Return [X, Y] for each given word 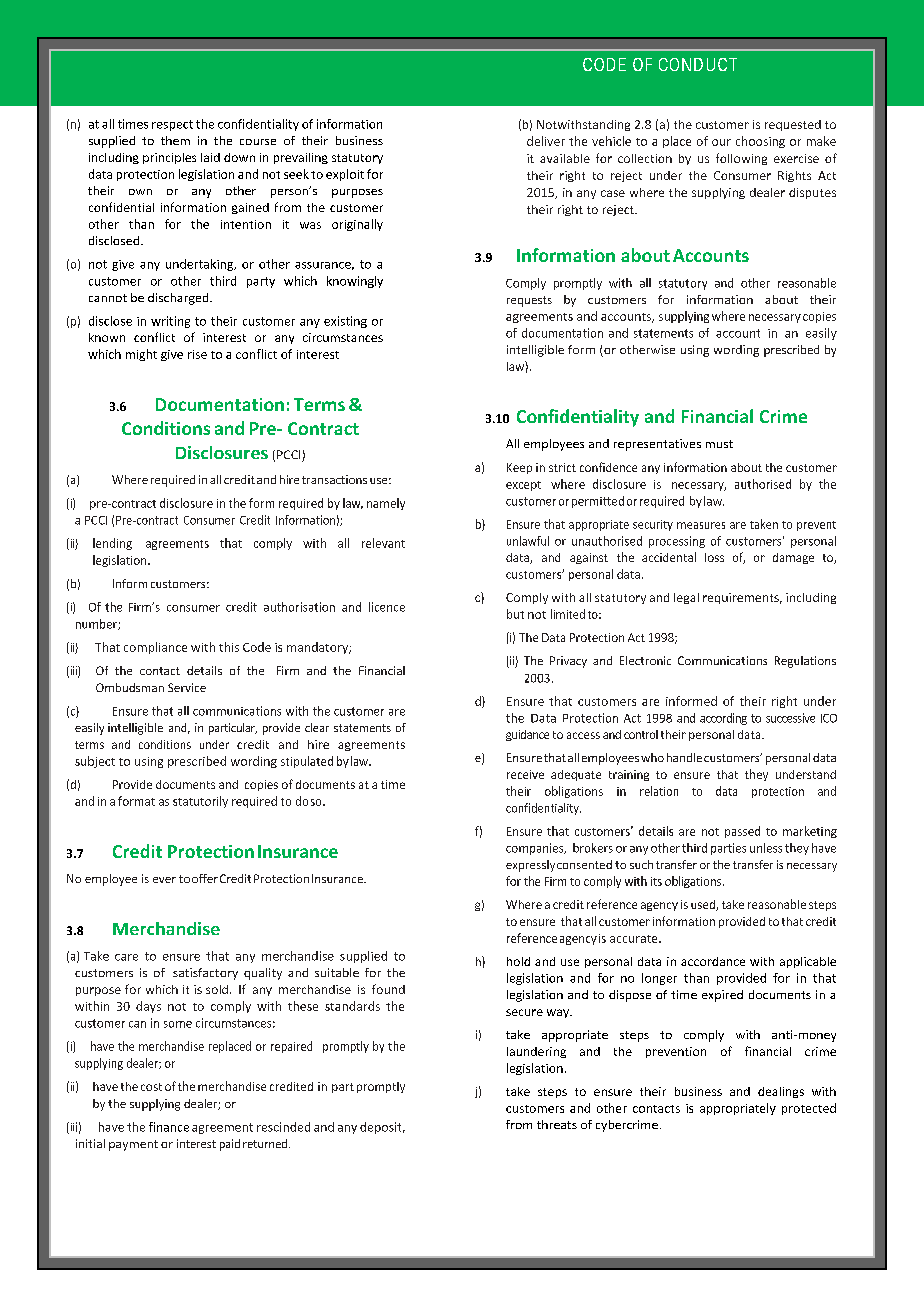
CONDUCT [698, 64]
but [515, 614]
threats [557, 1124]
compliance [155, 648]
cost [151, 1087]
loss [714, 557]
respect [172, 125]
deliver [546, 141]
